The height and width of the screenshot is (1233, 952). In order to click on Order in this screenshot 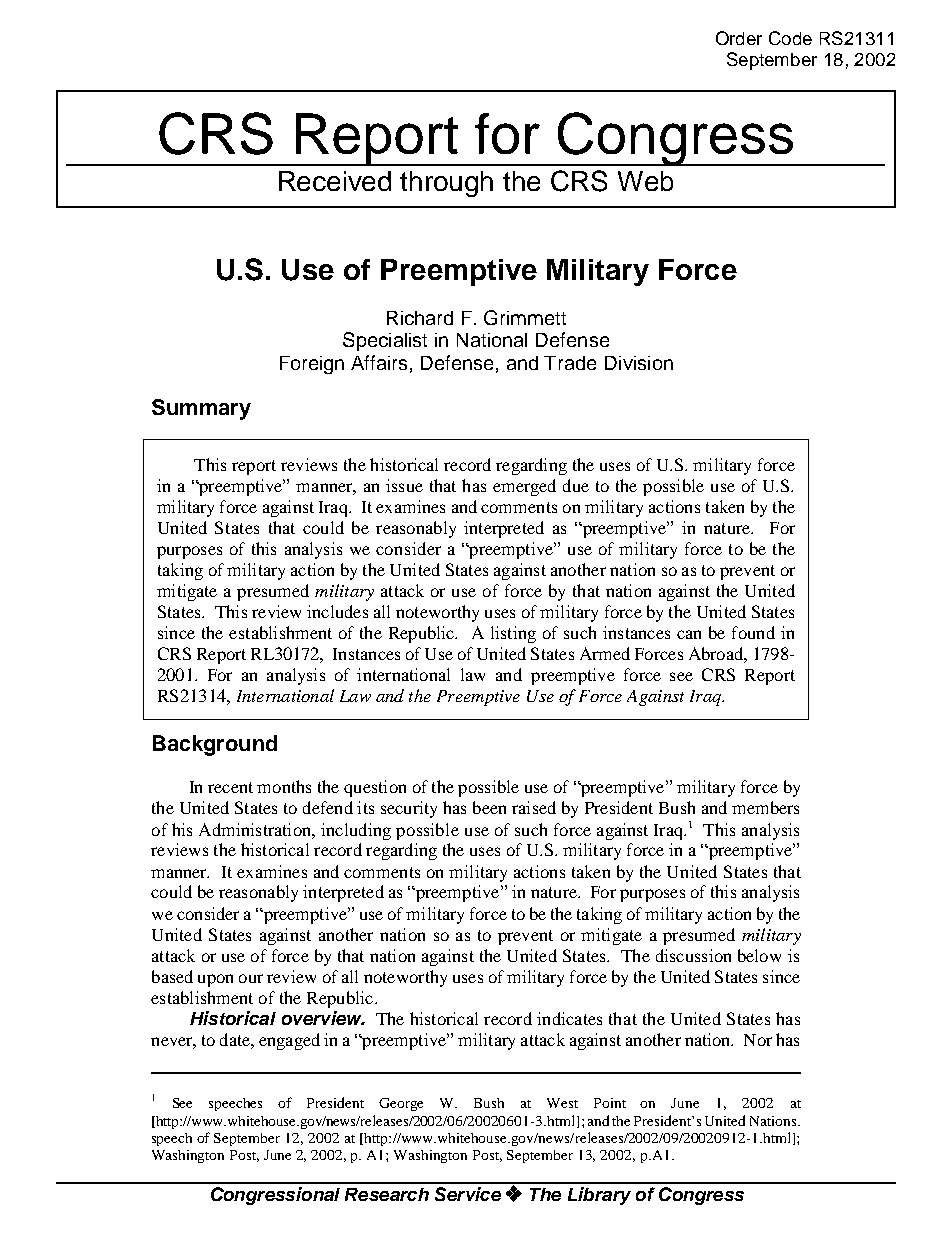, I will do `click(739, 38)`.
